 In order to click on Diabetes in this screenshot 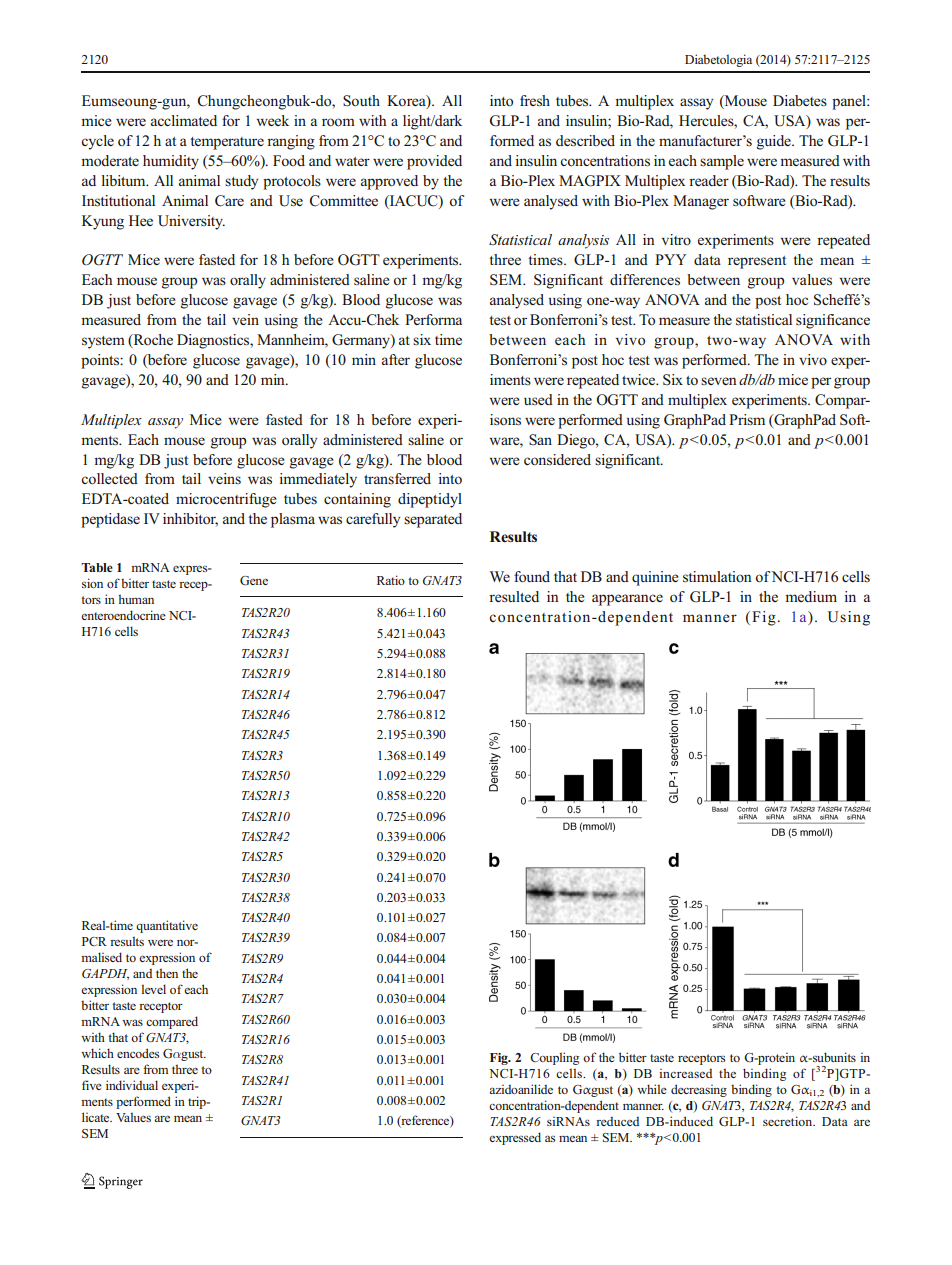, I will do `click(800, 100)`.
